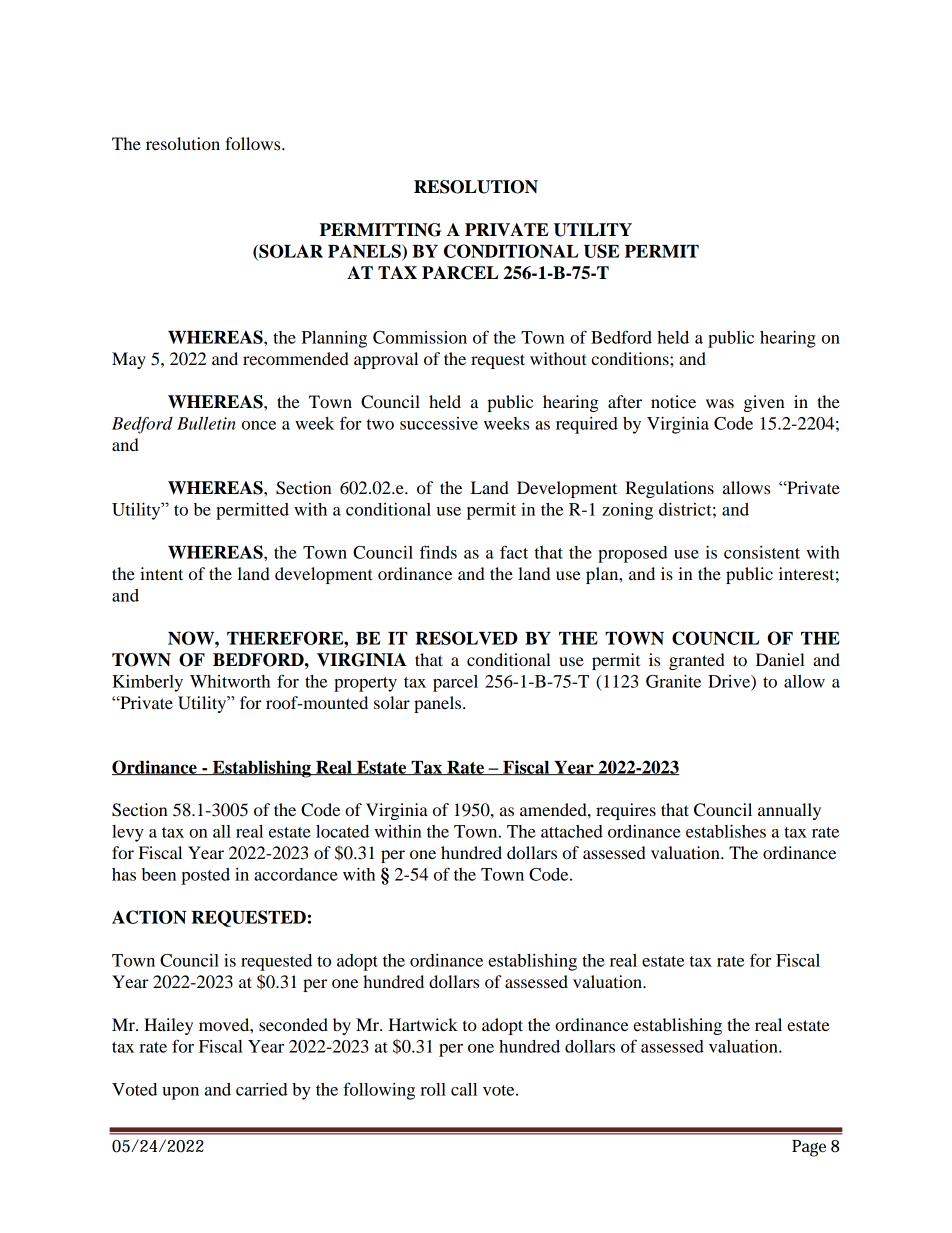  What do you see at coordinates (420, 337) in the image?
I see `Commission` at bounding box center [420, 337].
